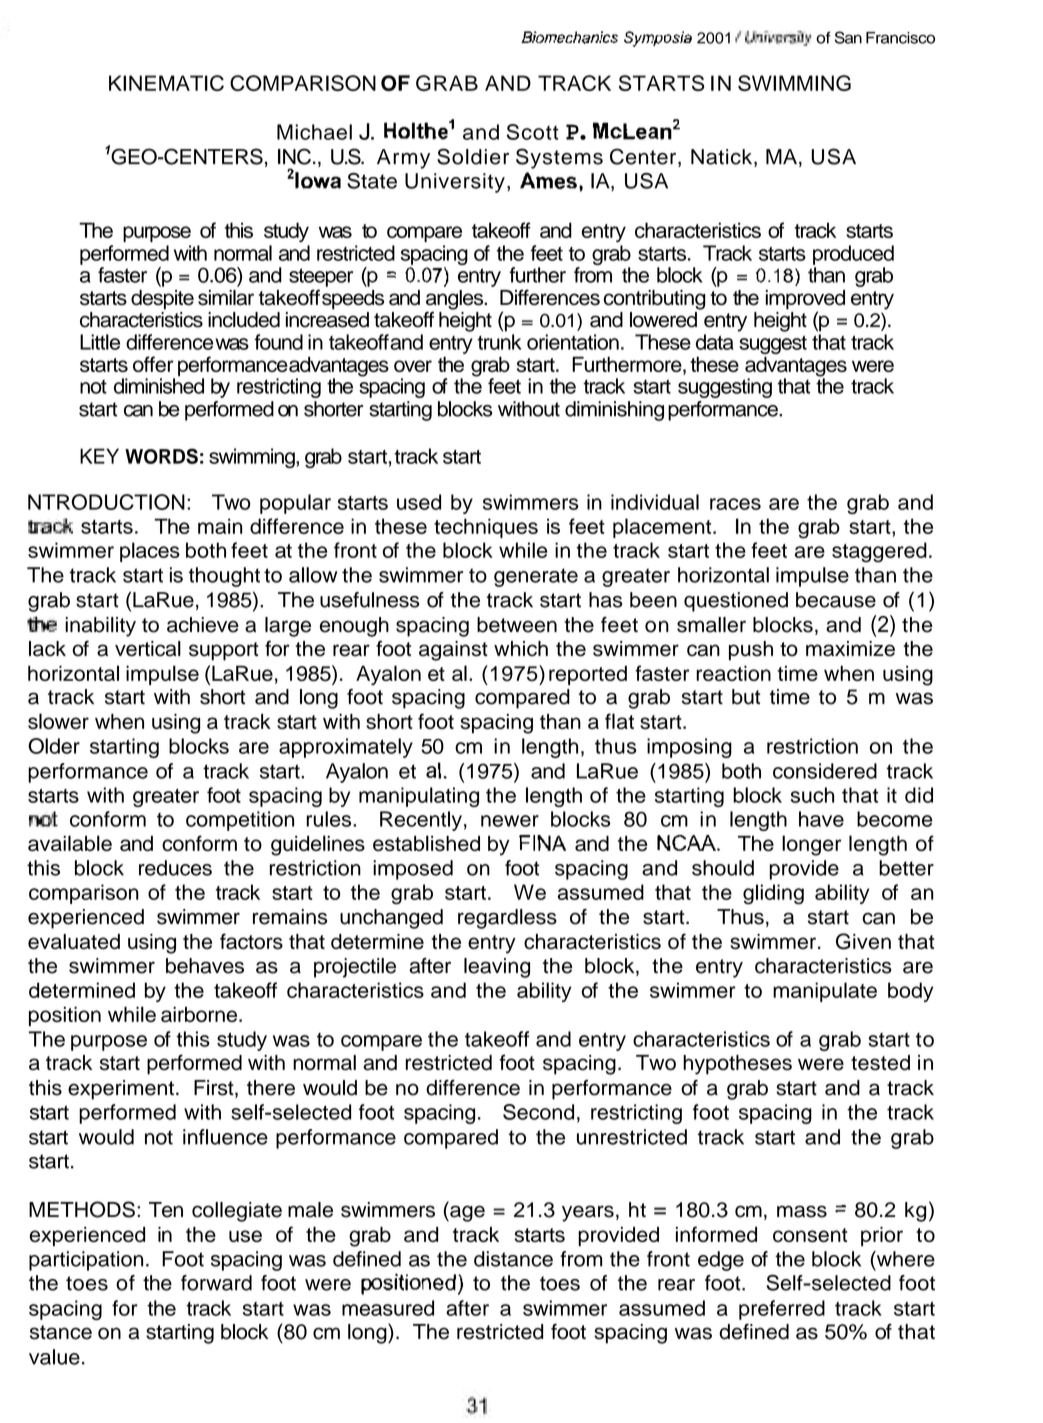 The width and height of the screenshot is (1043, 1423). What do you see at coordinates (497, 968) in the screenshot?
I see `leaving` at bounding box center [497, 968].
